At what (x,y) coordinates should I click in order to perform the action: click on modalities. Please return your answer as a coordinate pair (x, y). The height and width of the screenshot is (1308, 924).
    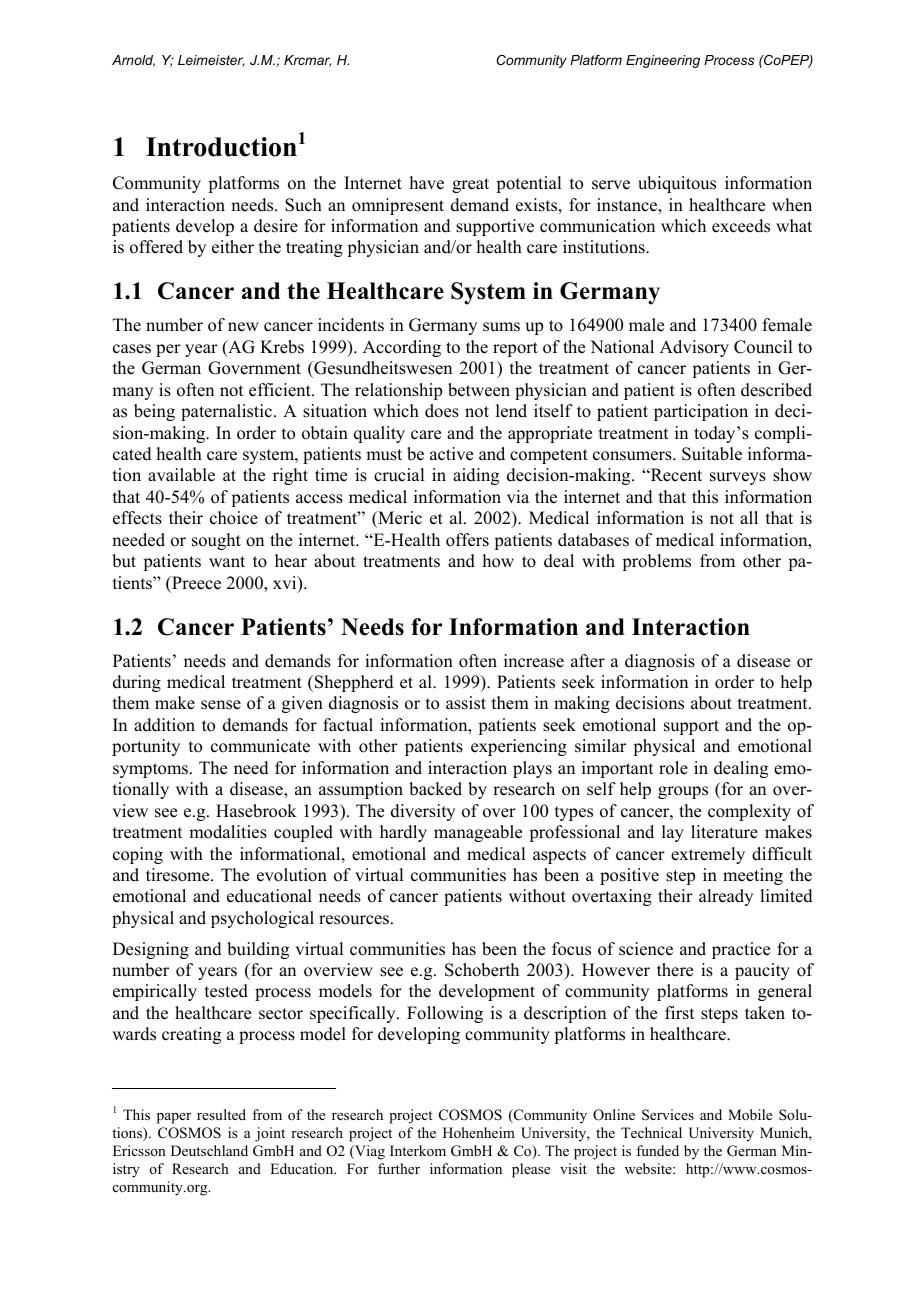
    Looking at the image, I should click on (228, 832).
